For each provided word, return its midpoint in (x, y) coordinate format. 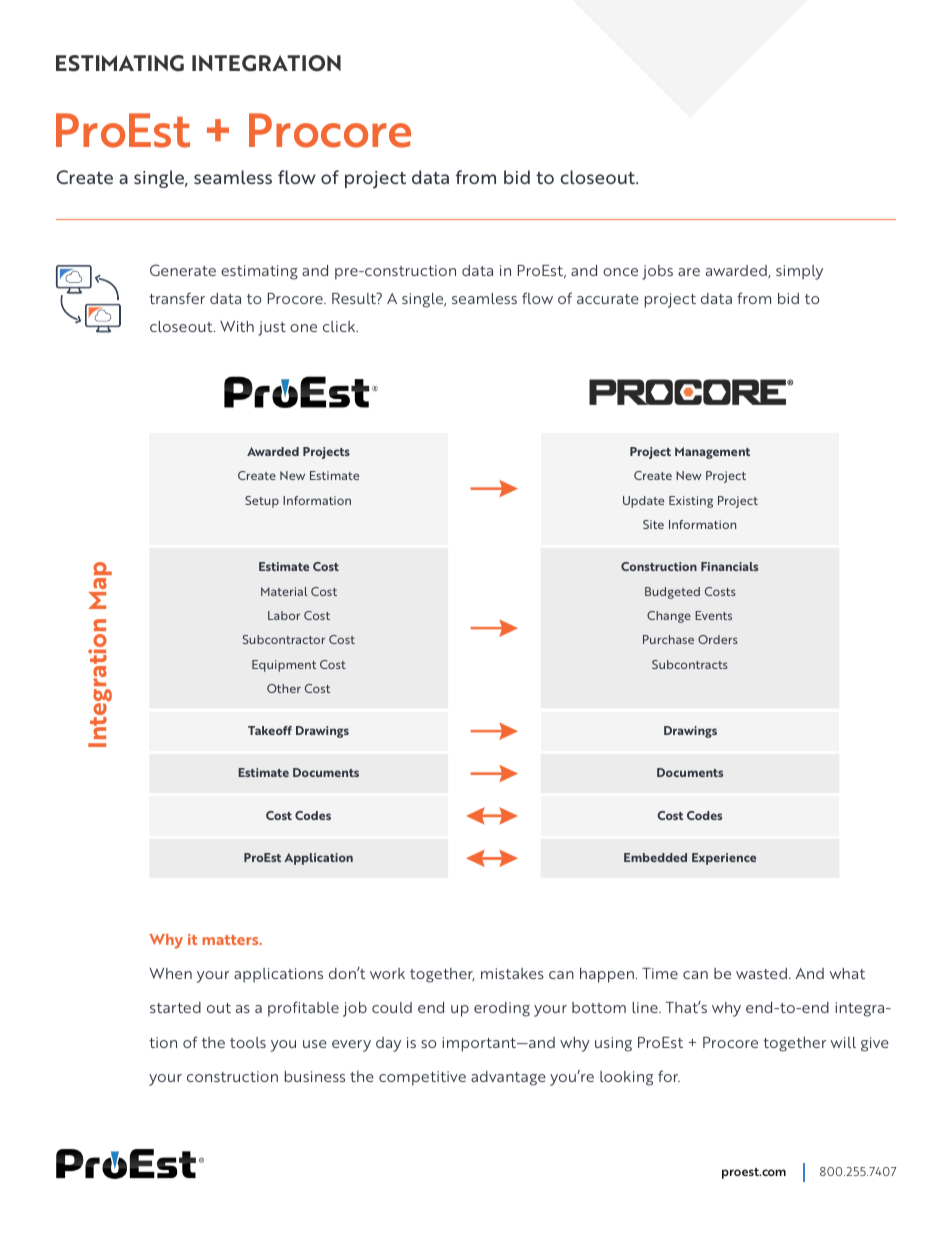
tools (248, 1042)
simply (799, 272)
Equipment (284, 666)
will (843, 1042)
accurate (608, 299)
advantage (508, 1078)
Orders (718, 639)
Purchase (668, 639)
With (237, 326)
